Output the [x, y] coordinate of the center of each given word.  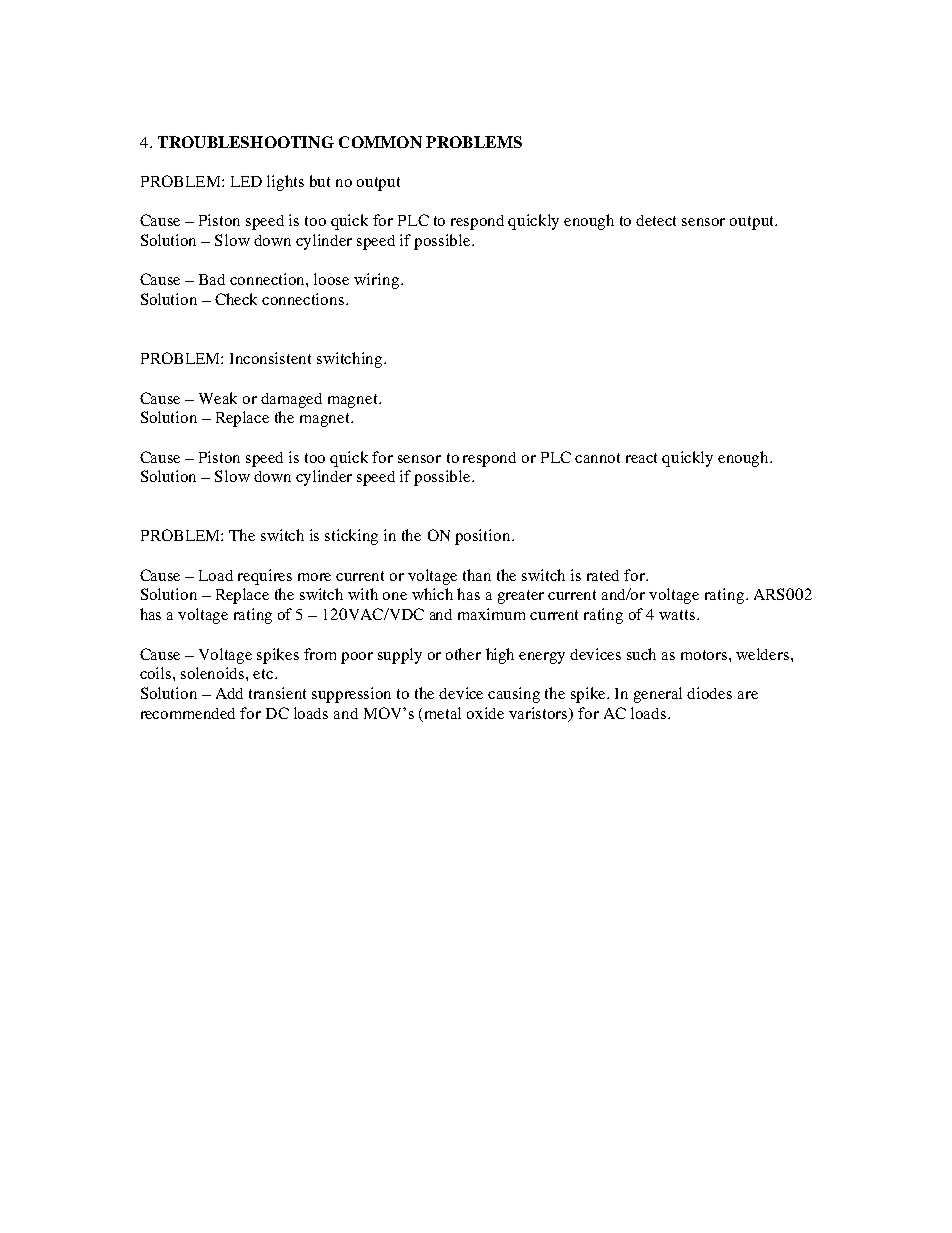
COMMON [380, 142]
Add [229, 693]
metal [443, 713]
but [320, 181]
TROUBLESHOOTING [246, 142]
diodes [709, 693]
